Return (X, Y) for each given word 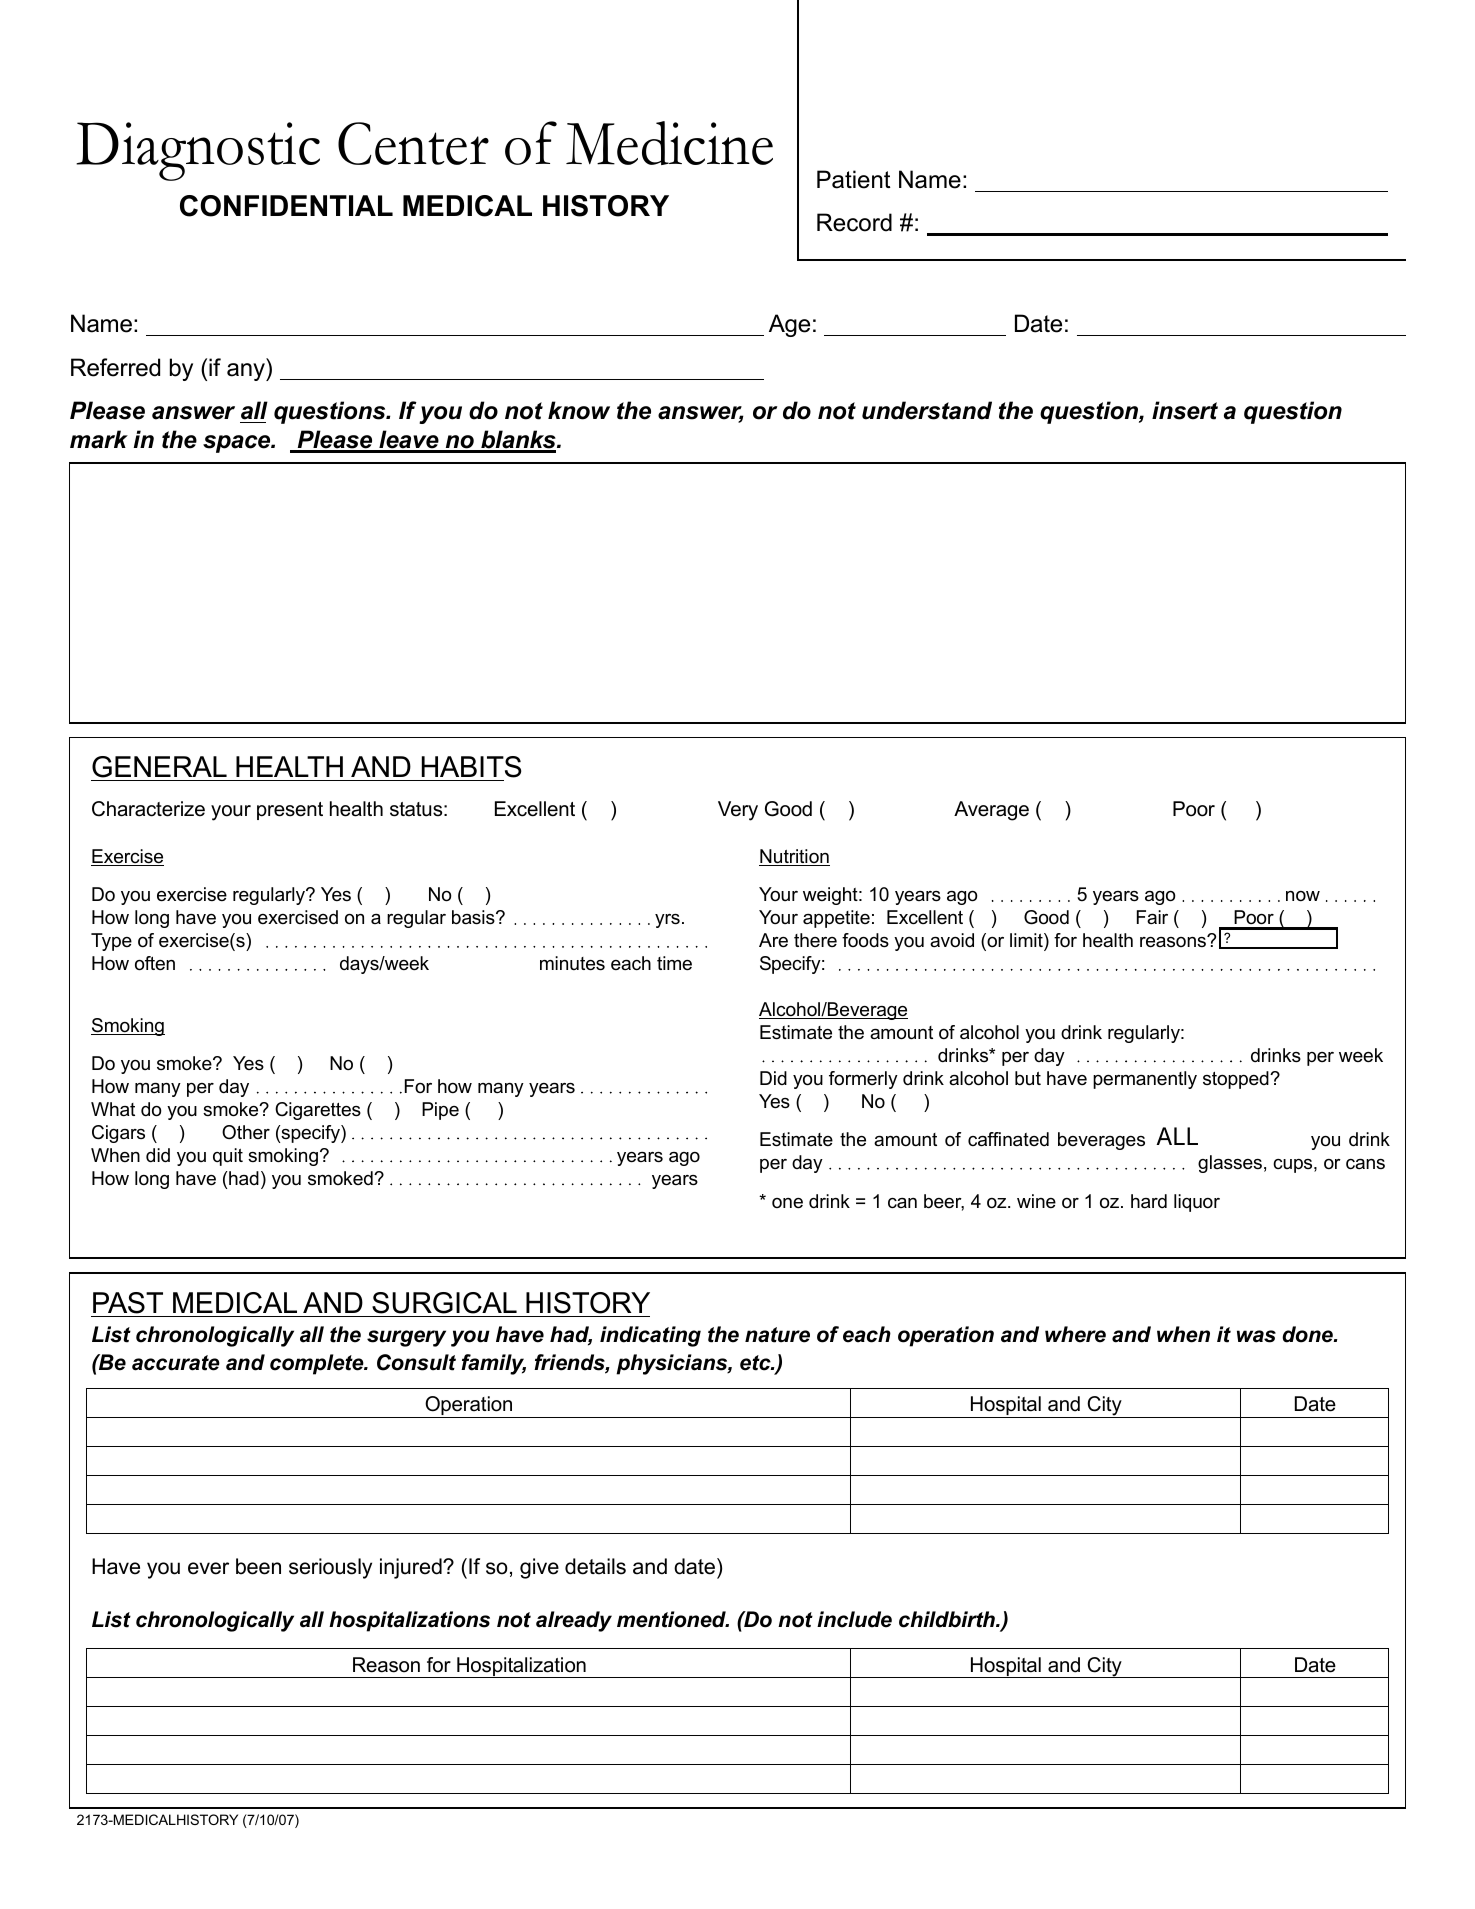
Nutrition (794, 857)
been (258, 1566)
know (579, 410)
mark (99, 439)
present (290, 811)
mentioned (672, 1619)
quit (228, 1157)
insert (1185, 410)
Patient (854, 179)
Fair (1152, 917)
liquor (1197, 1203)
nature (777, 1335)
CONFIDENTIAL (286, 206)
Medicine (669, 143)
